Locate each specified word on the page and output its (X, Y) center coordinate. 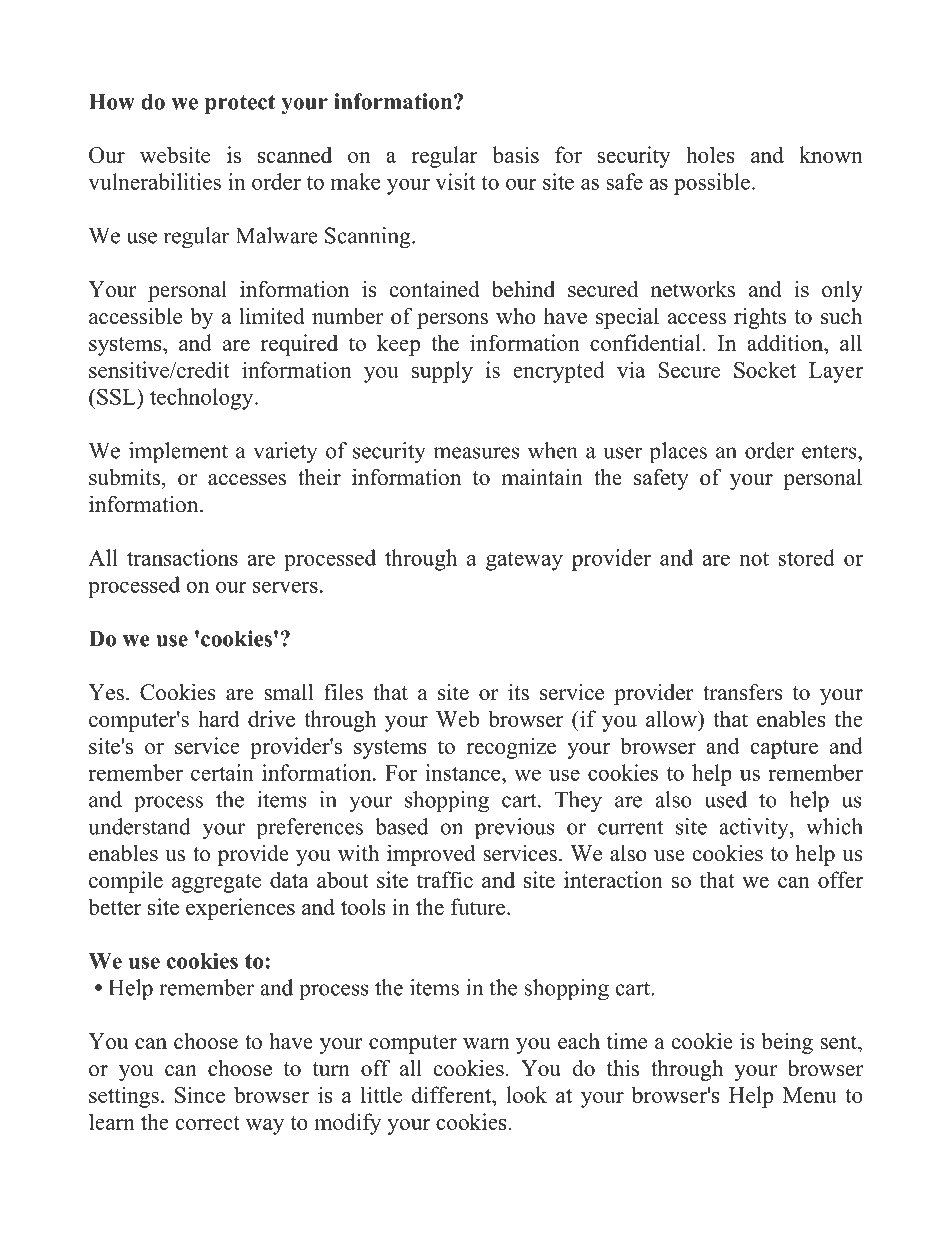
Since (200, 1094)
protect (240, 105)
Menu (810, 1095)
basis (516, 154)
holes (710, 154)
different (453, 1094)
